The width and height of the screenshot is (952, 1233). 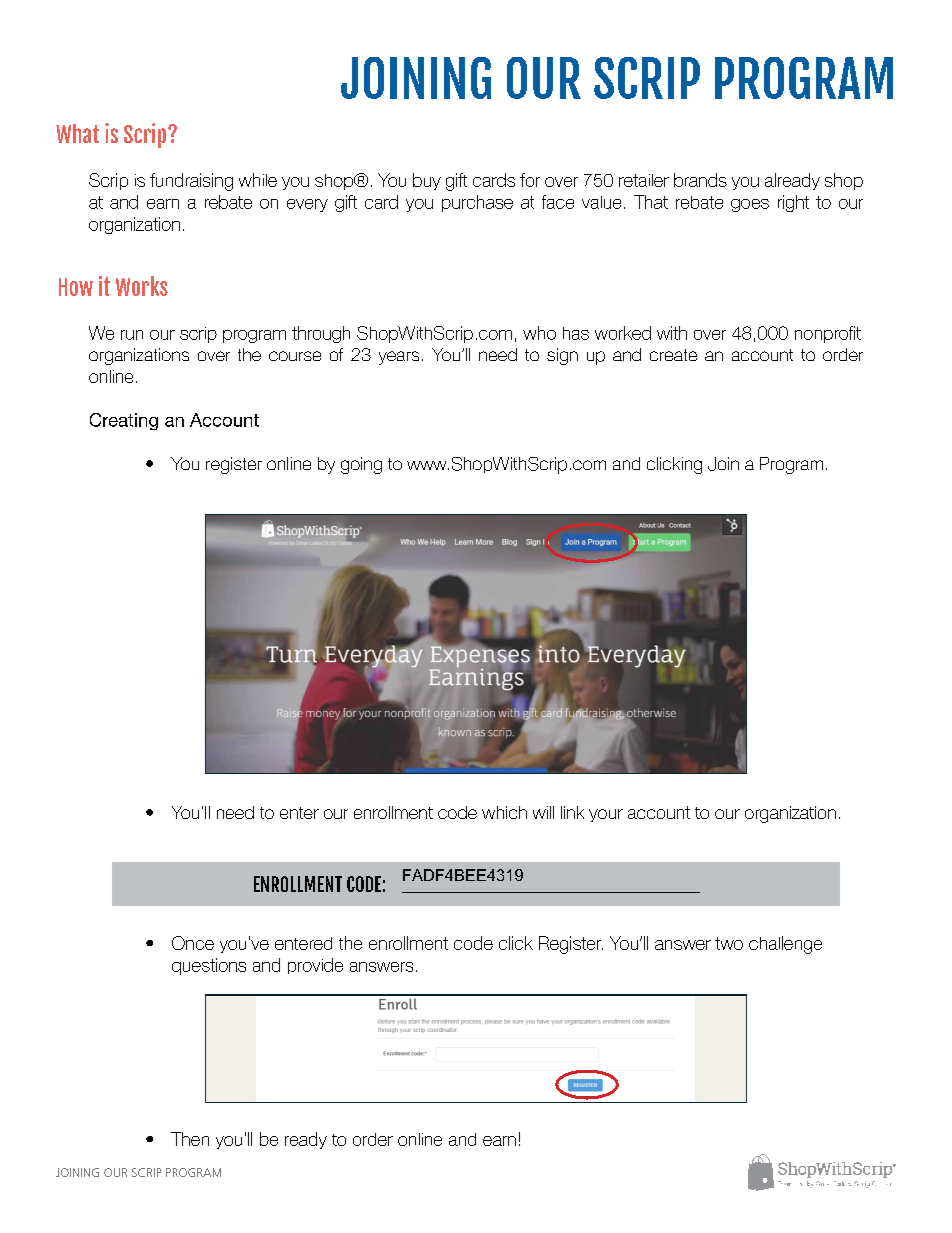 What do you see at coordinates (190, 1139) in the screenshot?
I see `Then` at bounding box center [190, 1139].
